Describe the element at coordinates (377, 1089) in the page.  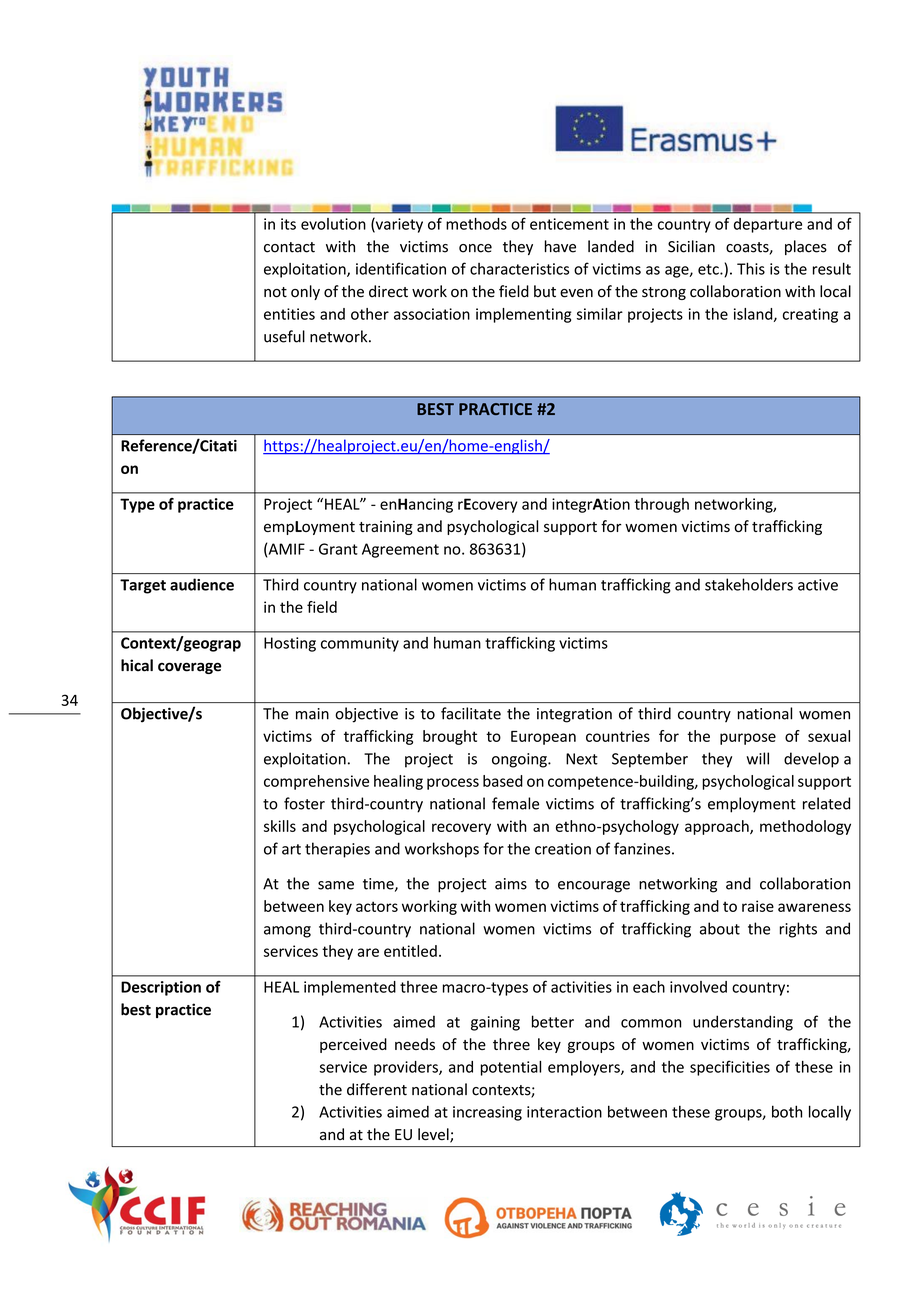
I see `different` at that location.
